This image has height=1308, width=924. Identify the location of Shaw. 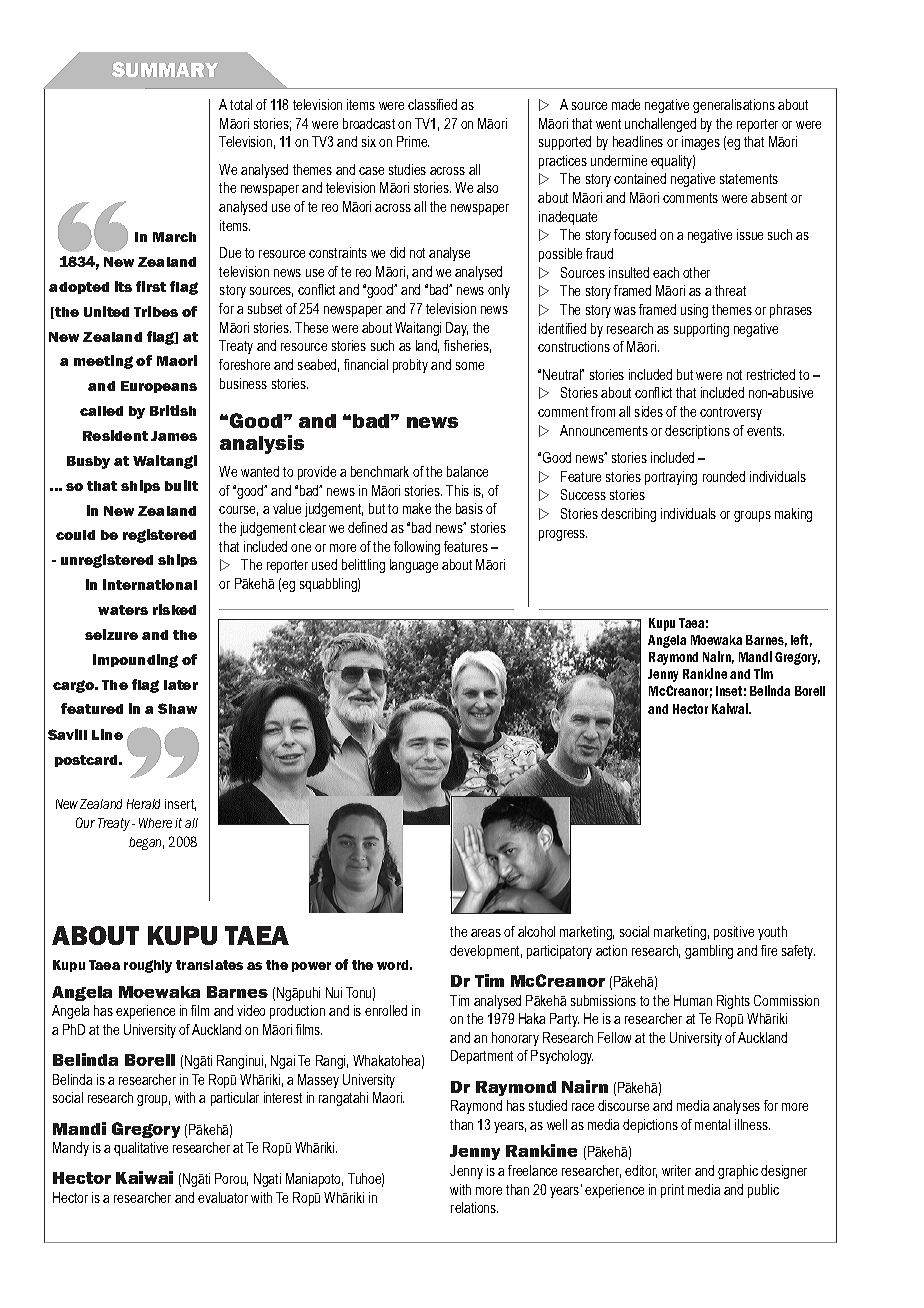
(177, 708).
